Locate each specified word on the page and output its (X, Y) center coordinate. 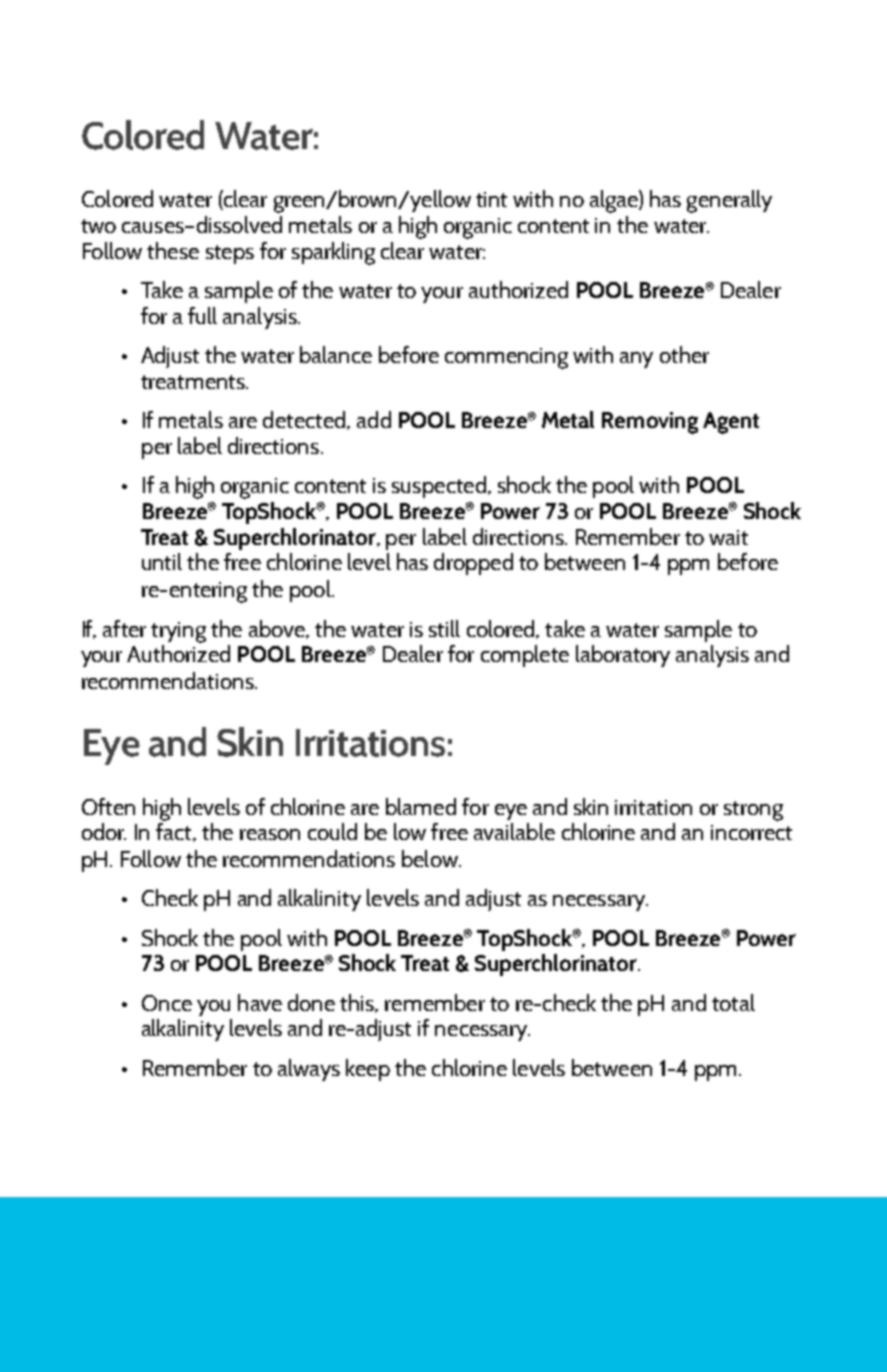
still (444, 628)
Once (167, 1003)
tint (491, 199)
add (374, 419)
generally (729, 201)
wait (728, 537)
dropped (473, 564)
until (162, 561)
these (173, 250)
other (684, 354)
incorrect (751, 832)
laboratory (623, 656)
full (202, 315)
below (431, 858)
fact (175, 832)
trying (178, 632)
